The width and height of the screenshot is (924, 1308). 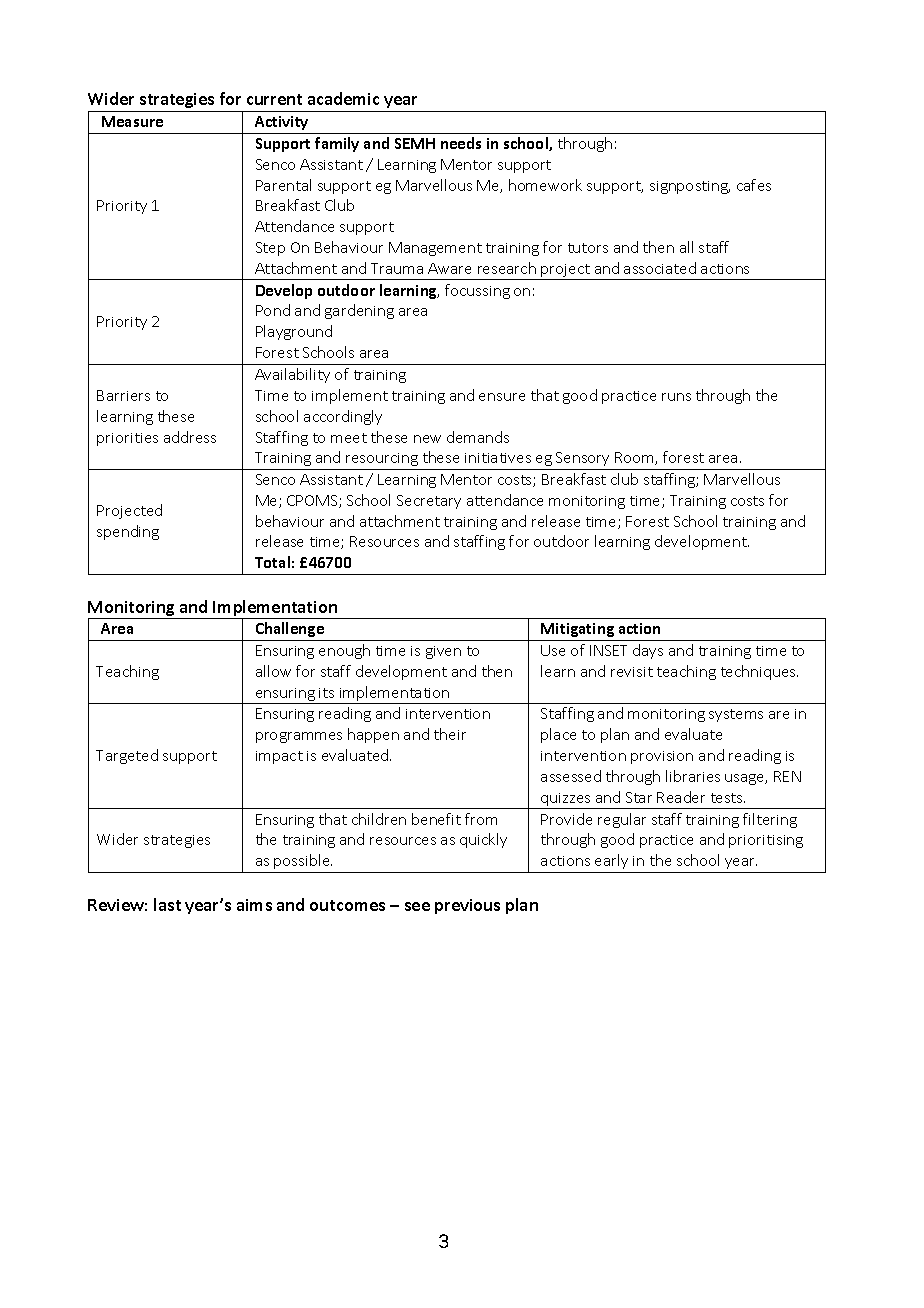 I want to click on Measure, so click(x=132, y=121).
